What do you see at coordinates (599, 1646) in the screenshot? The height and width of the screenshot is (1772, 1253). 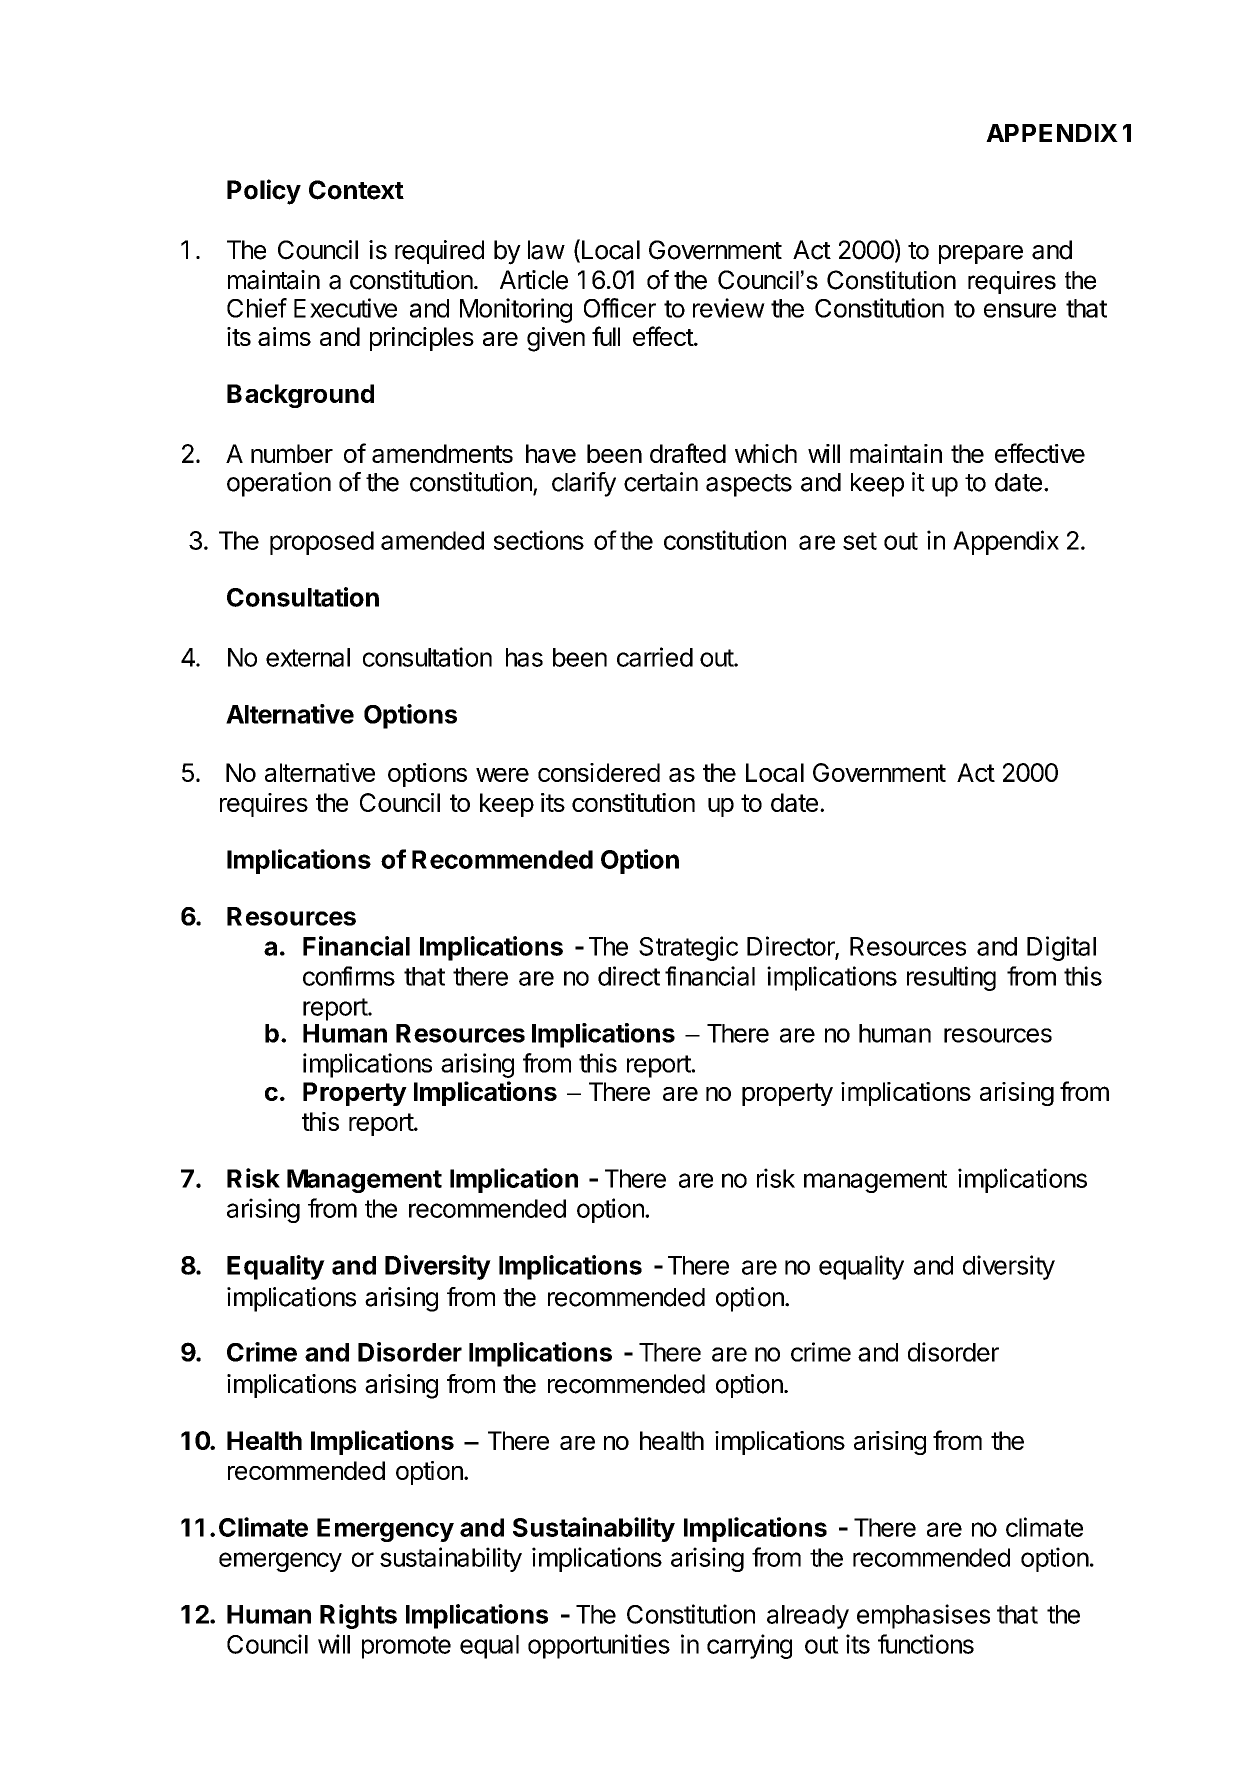 I see `opportunities` at bounding box center [599, 1646].
